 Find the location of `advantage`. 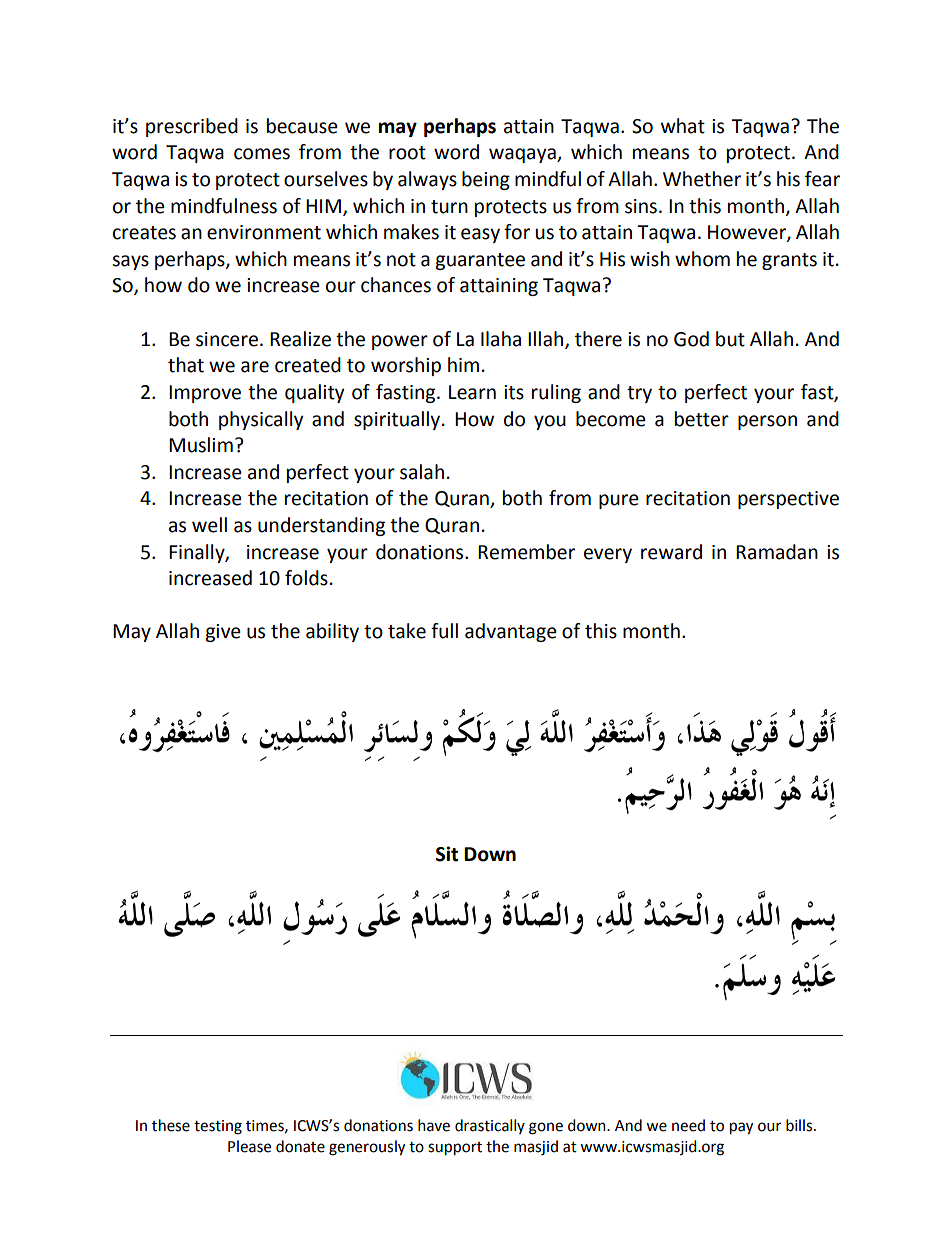

advantage is located at coordinates (511, 632).
